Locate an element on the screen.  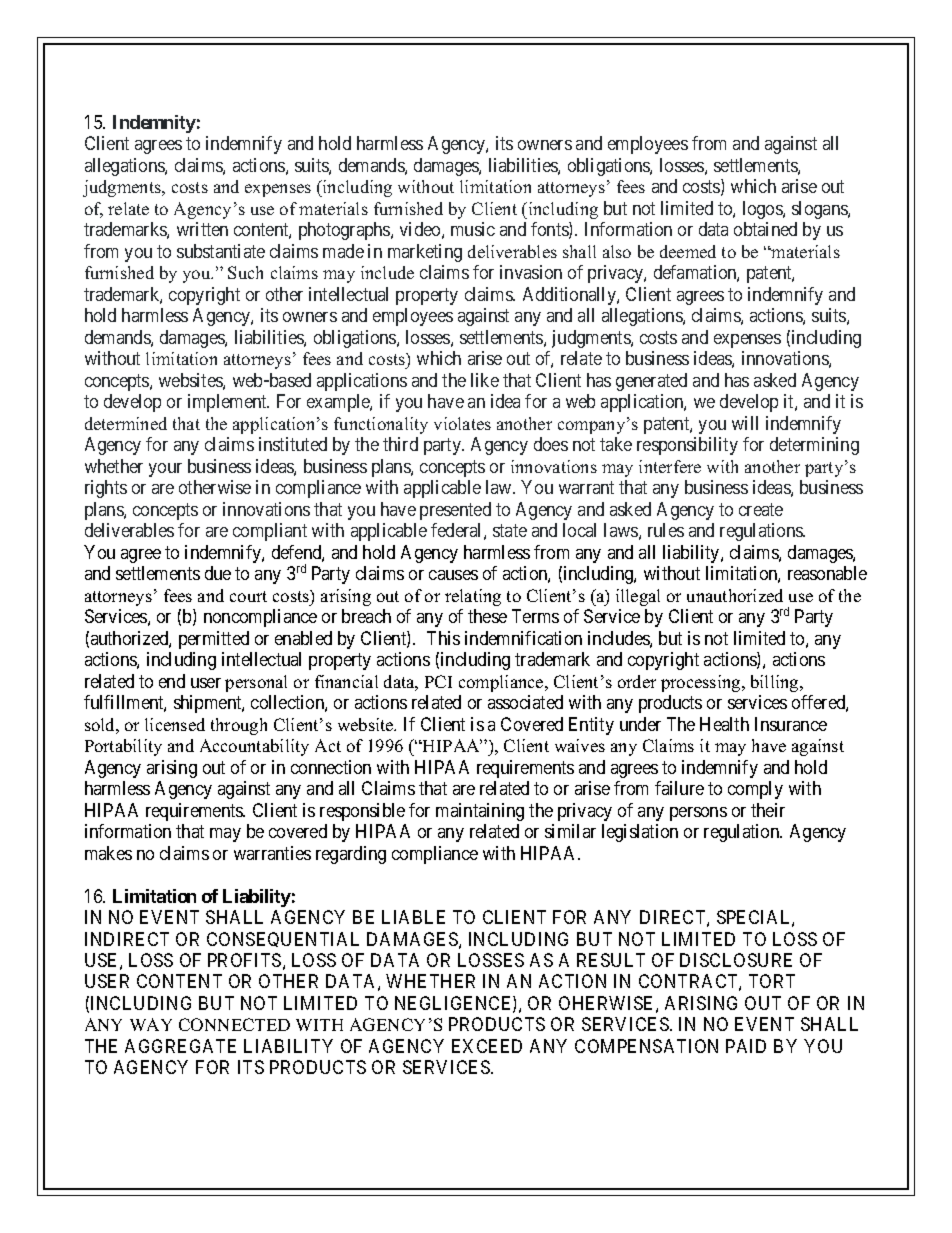
logos is located at coordinates (763, 210).
